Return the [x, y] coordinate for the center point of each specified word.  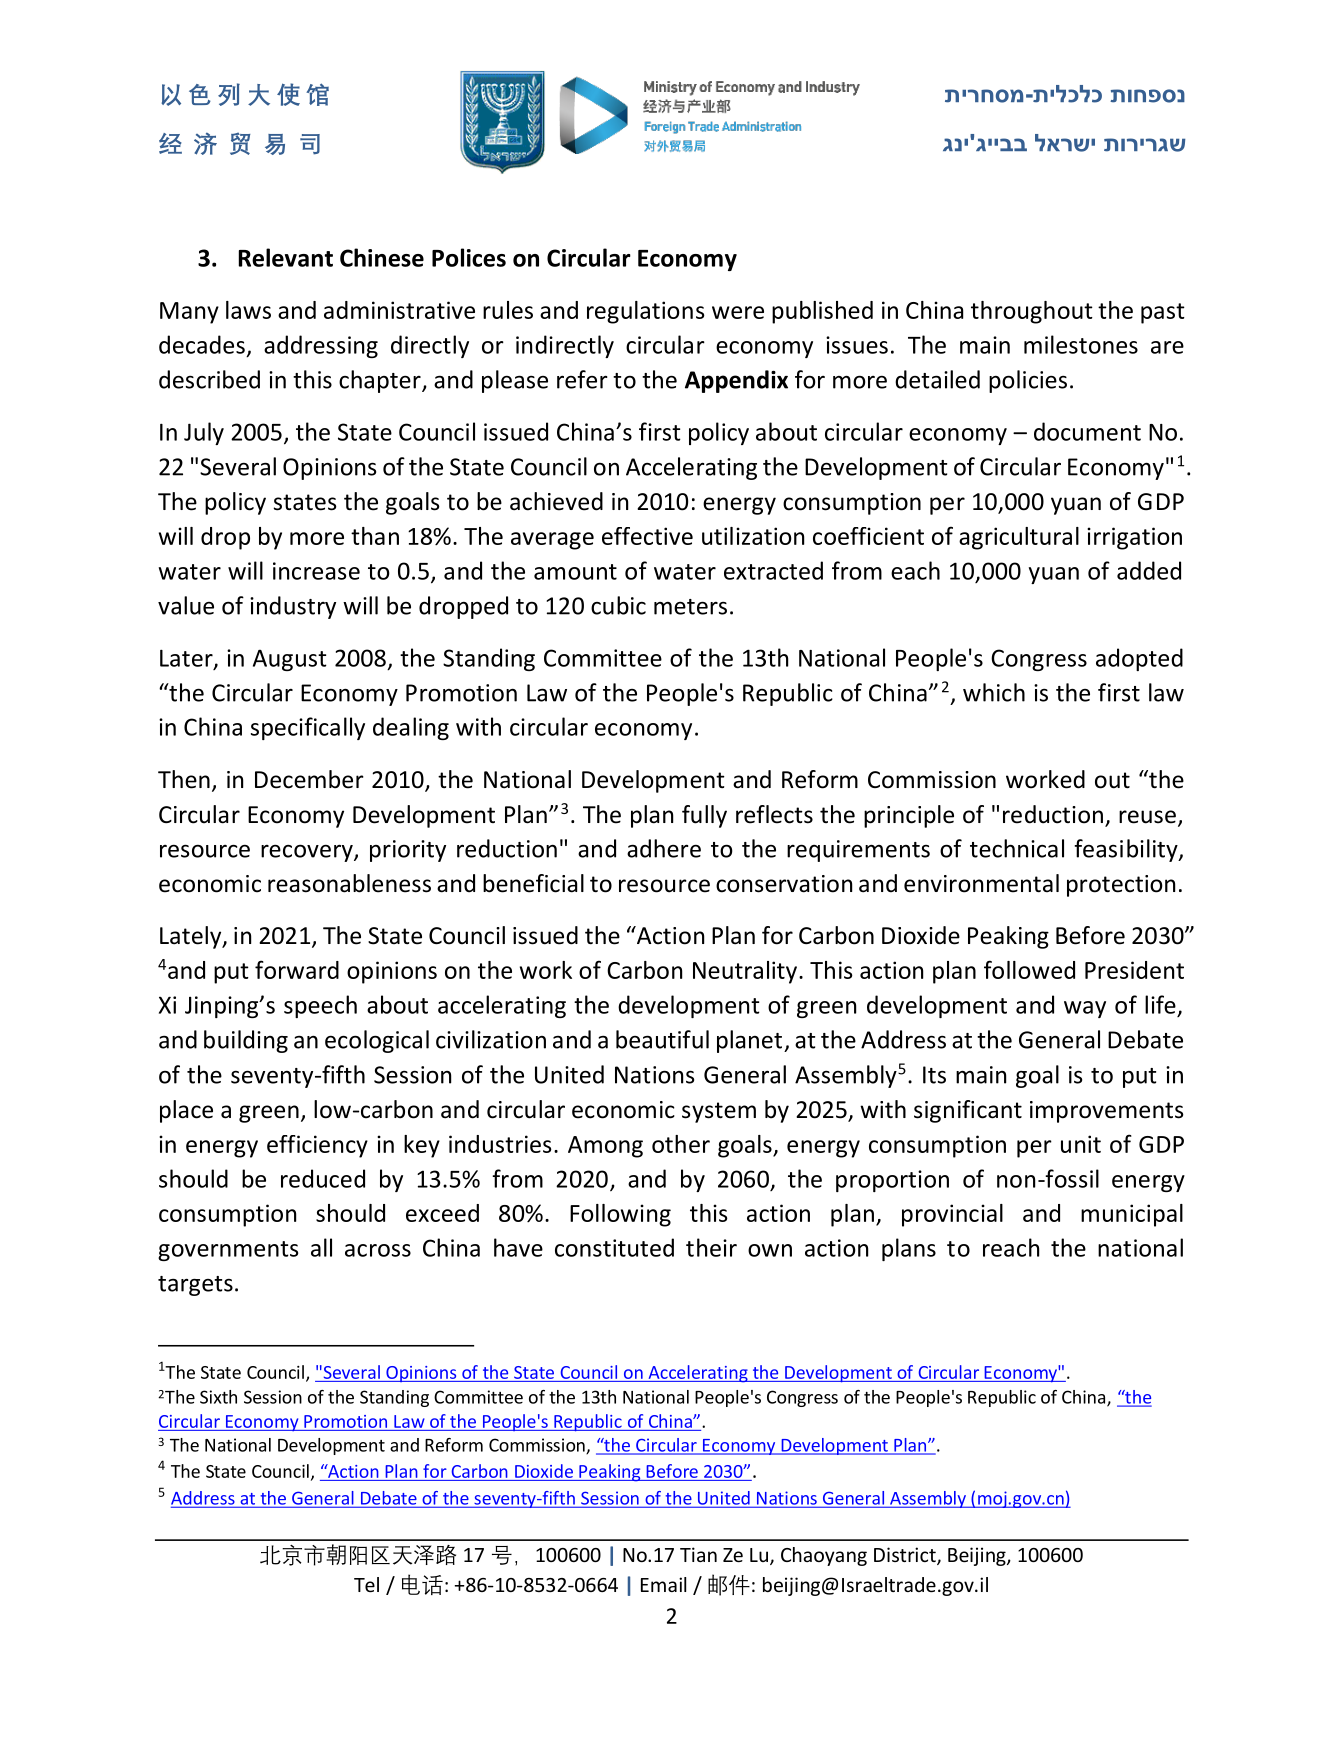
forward [297, 969]
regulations [646, 312]
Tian [698, 1554]
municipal [1132, 1215]
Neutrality [745, 972]
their [711, 1247]
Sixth [218, 1397]
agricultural [1019, 538]
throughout [1032, 312]
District [906, 1556]
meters [690, 607]
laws [248, 310]
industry [293, 607]
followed [1029, 969]
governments [228, 1251]
